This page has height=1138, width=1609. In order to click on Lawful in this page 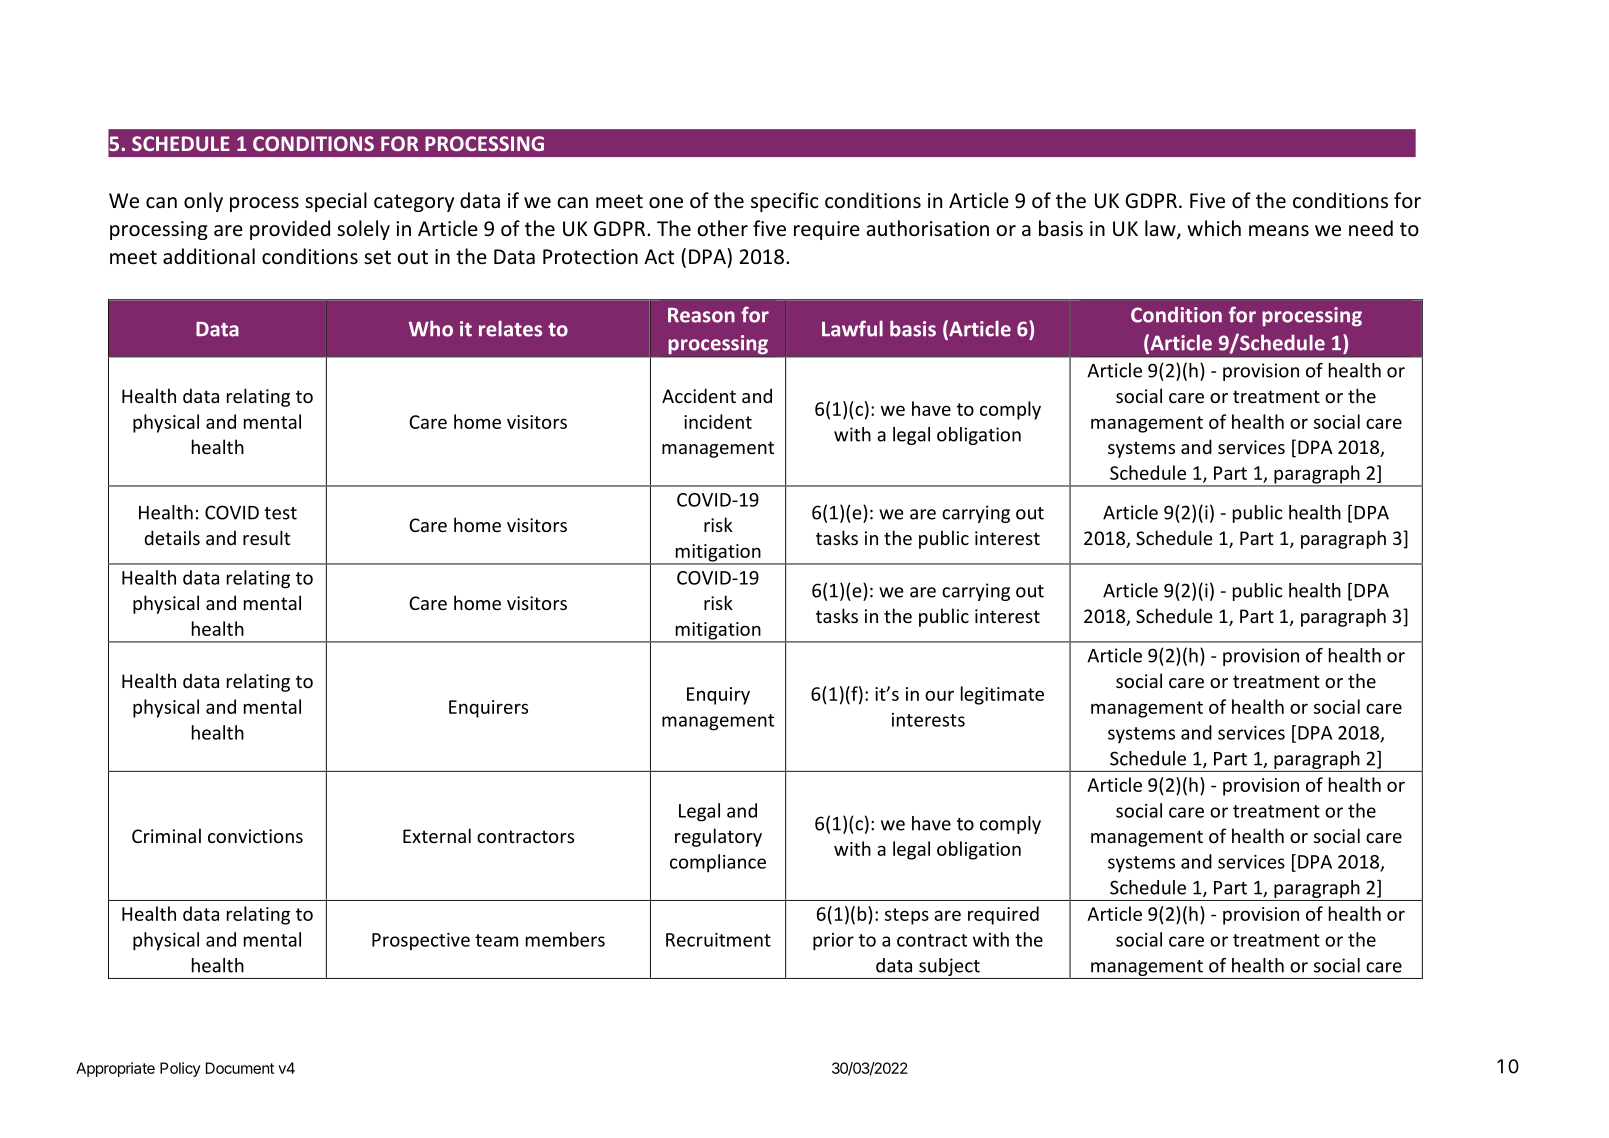, I will do `click(852, 328)`.
